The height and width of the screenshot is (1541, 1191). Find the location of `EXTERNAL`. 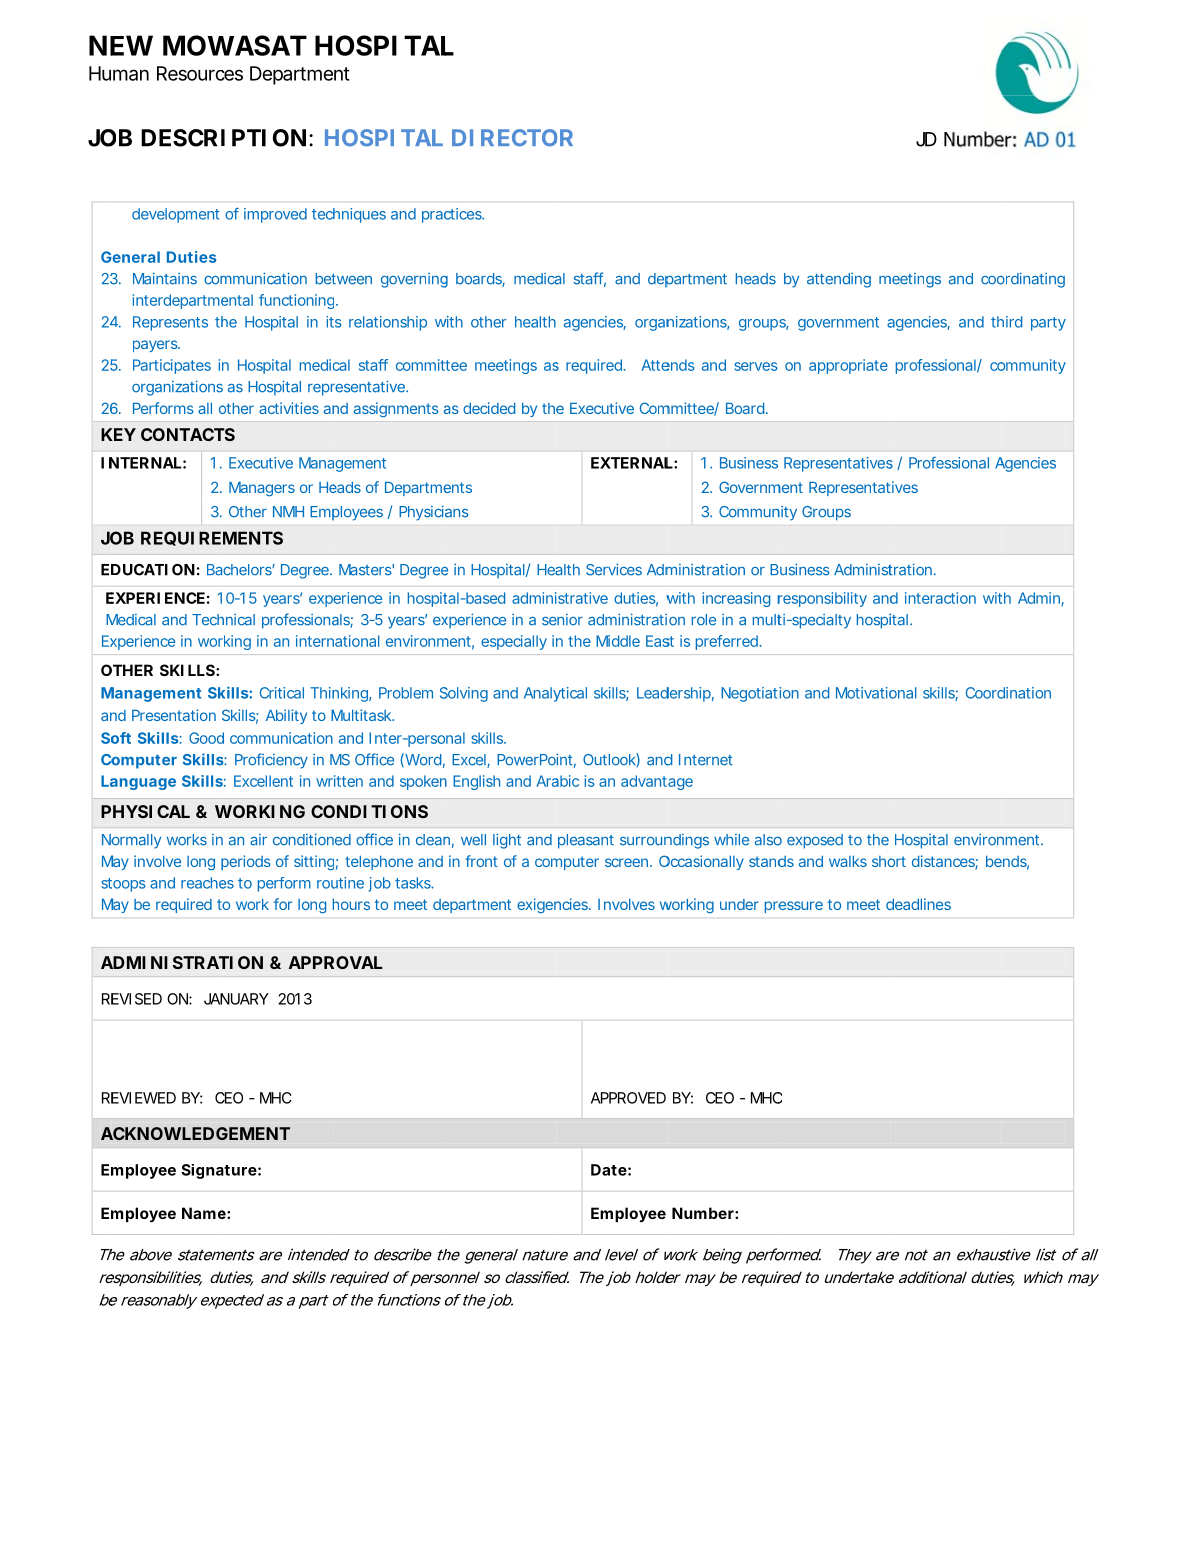

EXTERNAL is located at coordinates (632, 463).
